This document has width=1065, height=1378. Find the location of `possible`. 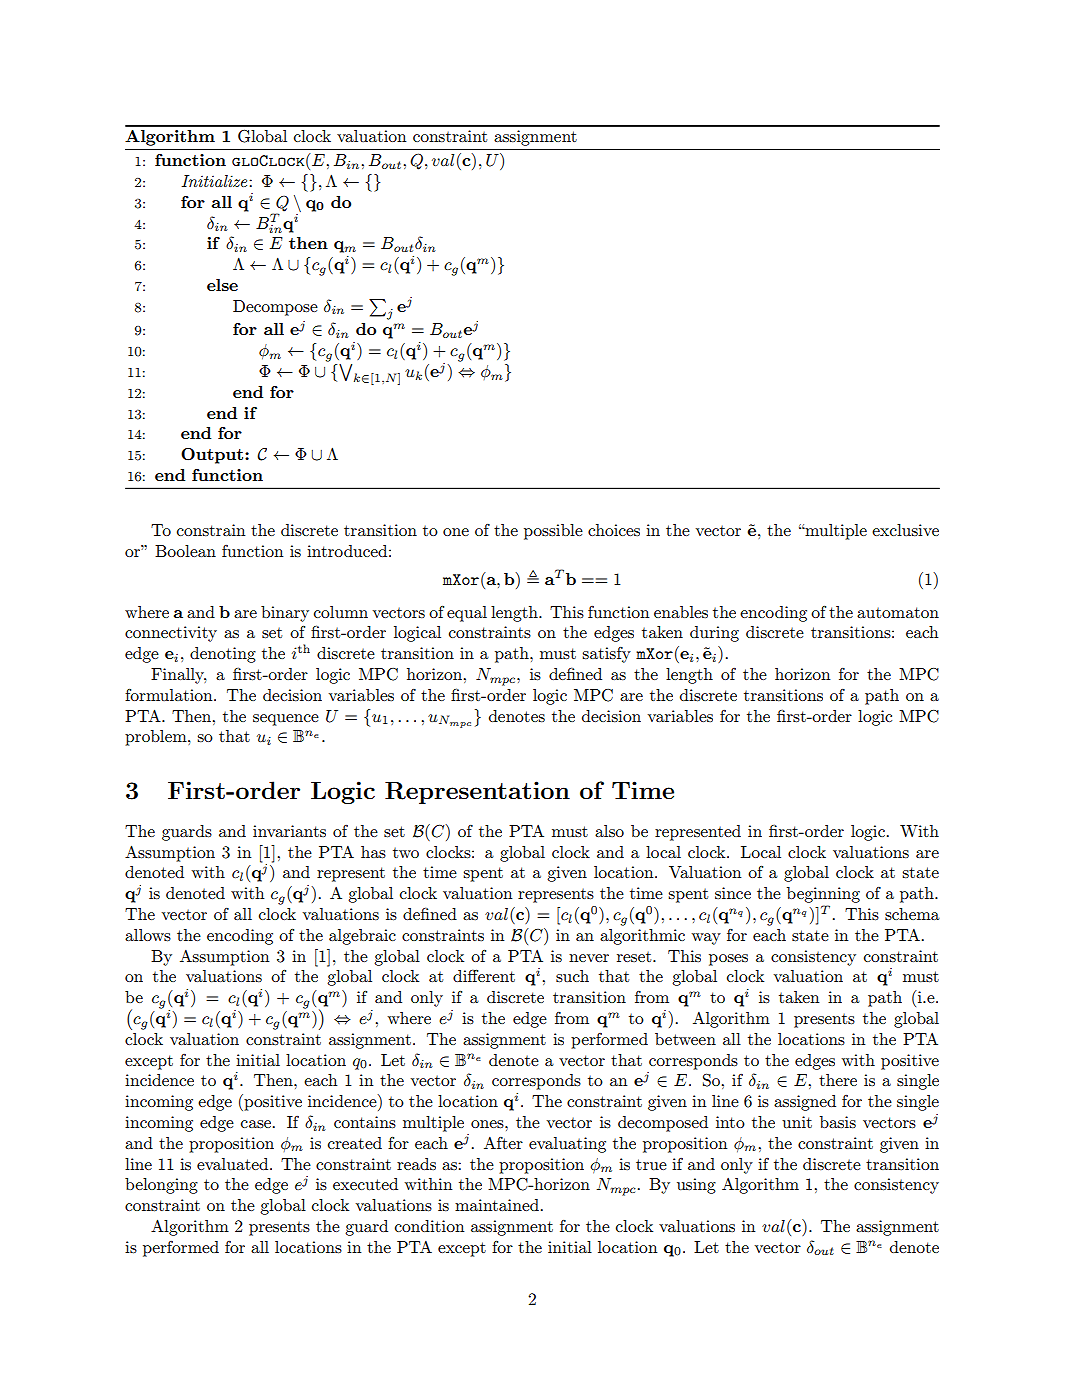

possible is located at coordinates (553, 532).
